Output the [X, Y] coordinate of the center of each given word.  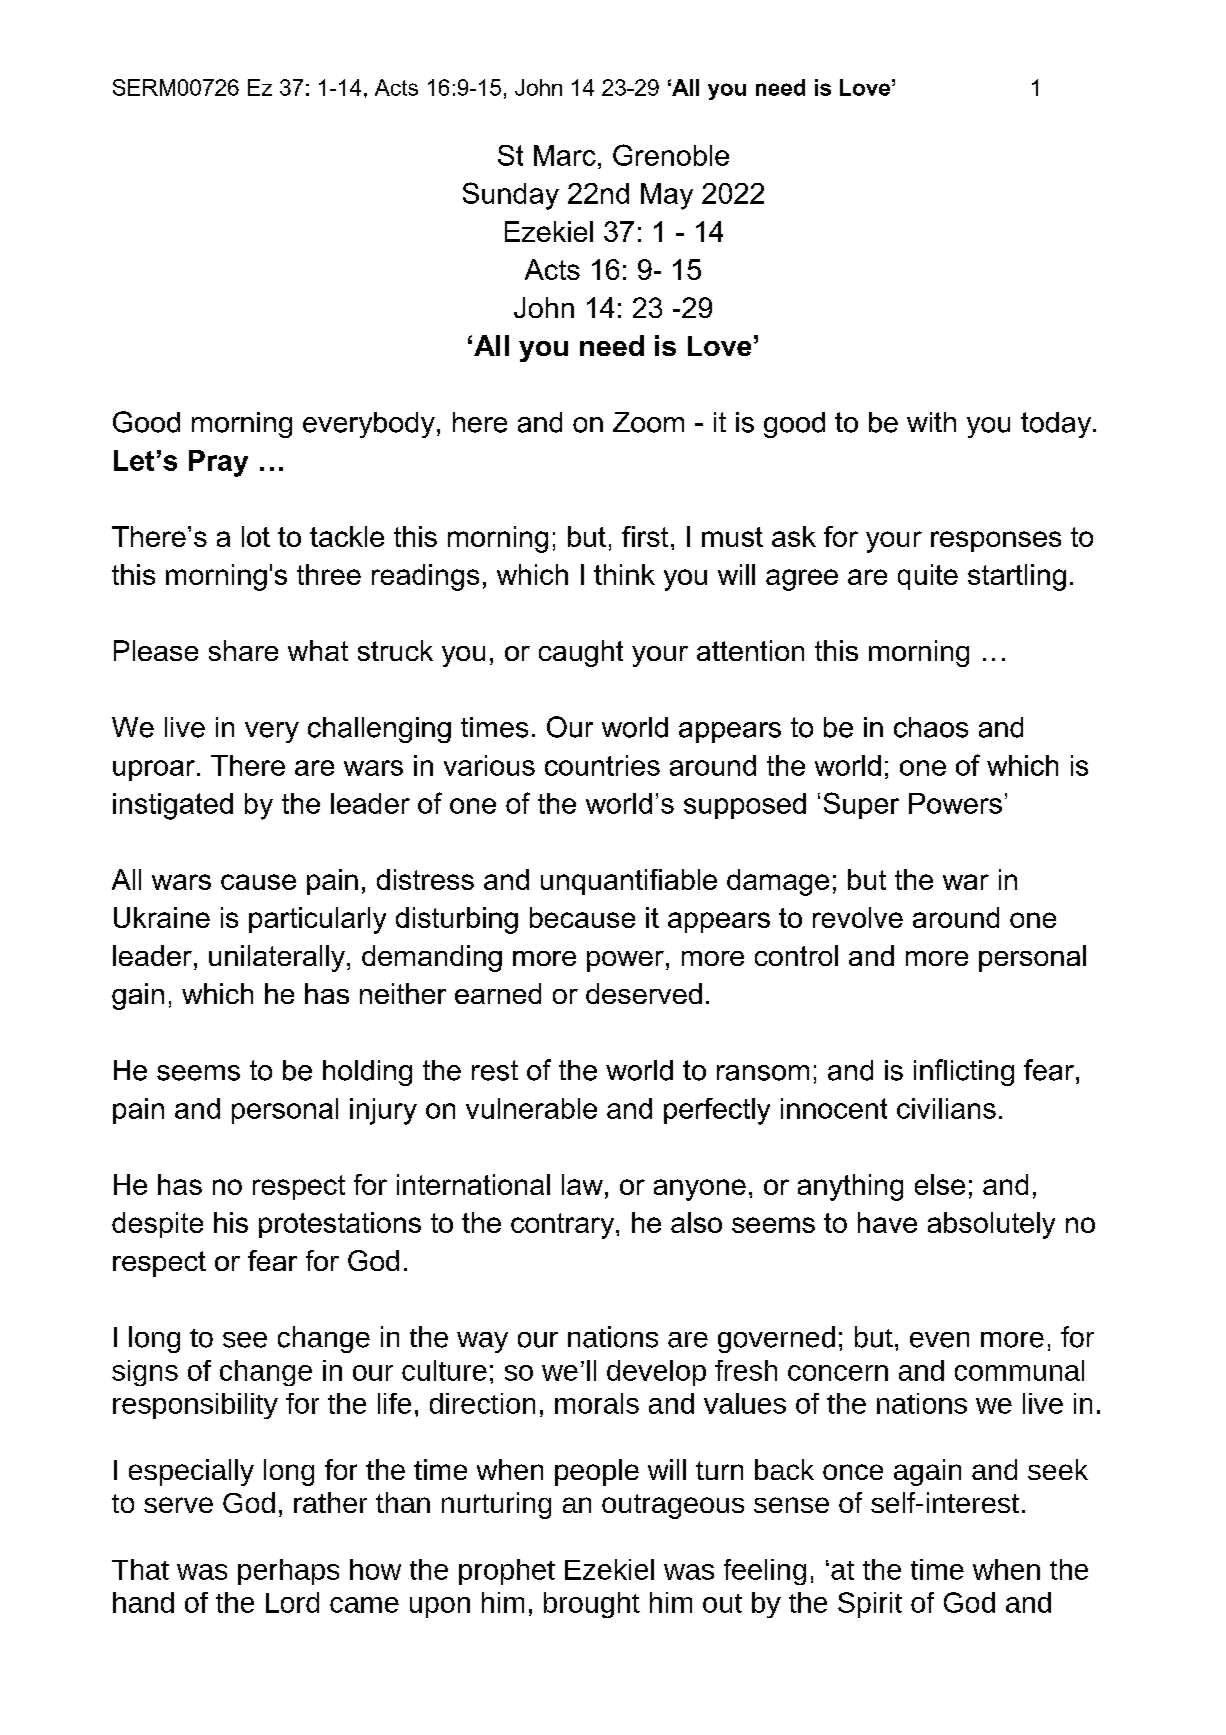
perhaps [288, 1572]
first [645, 536]
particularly [317, 920]
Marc [565, 155]
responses [996, 541]
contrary [564, 1226]
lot [256, 536]
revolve [858, 917]
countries [602, 765]
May [667, 196]
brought [592, 1605]
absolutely [991, 1225]
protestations [340, 1225]
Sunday [511, 196]
